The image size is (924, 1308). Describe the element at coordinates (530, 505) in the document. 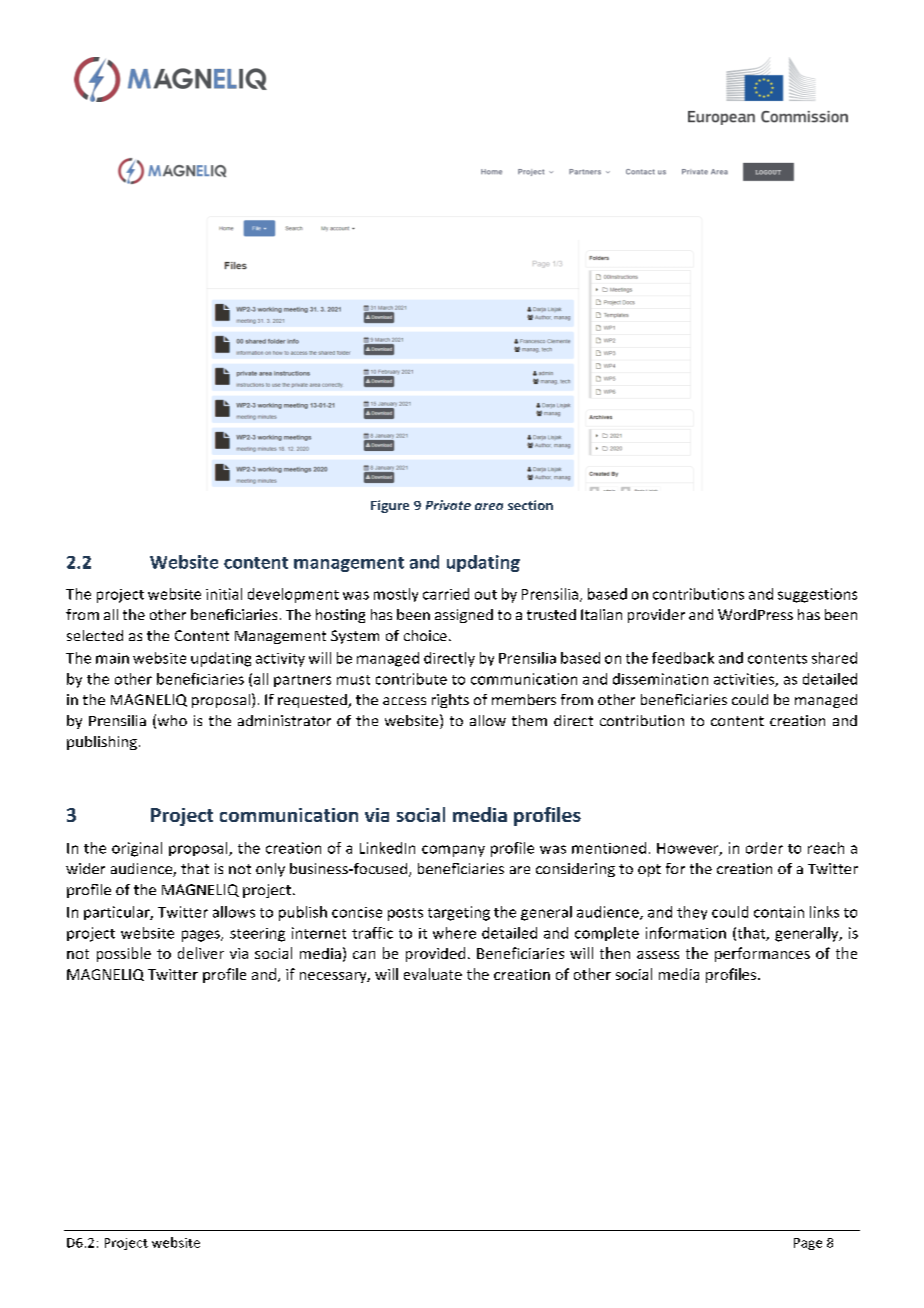

I see `section` at that location.
